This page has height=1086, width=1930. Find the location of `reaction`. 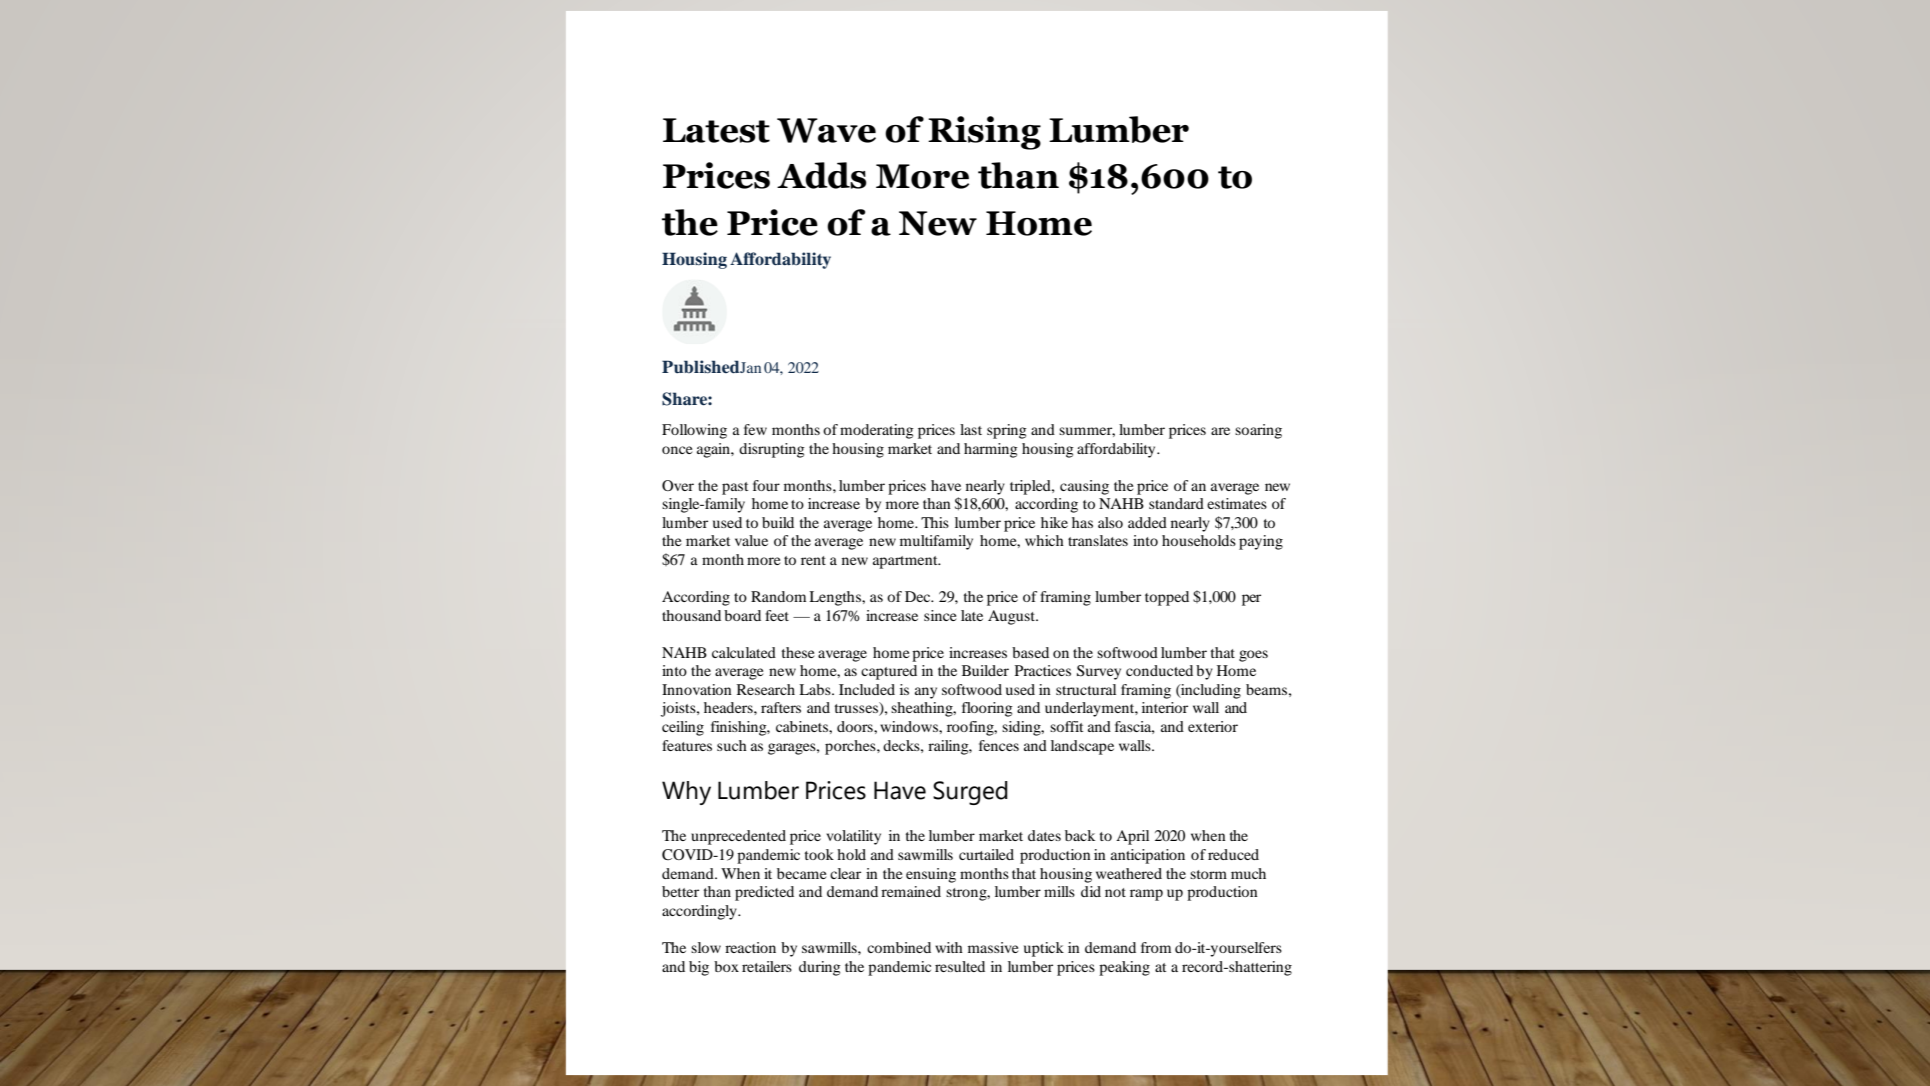

reaction is located at coordinates (750, 947).
